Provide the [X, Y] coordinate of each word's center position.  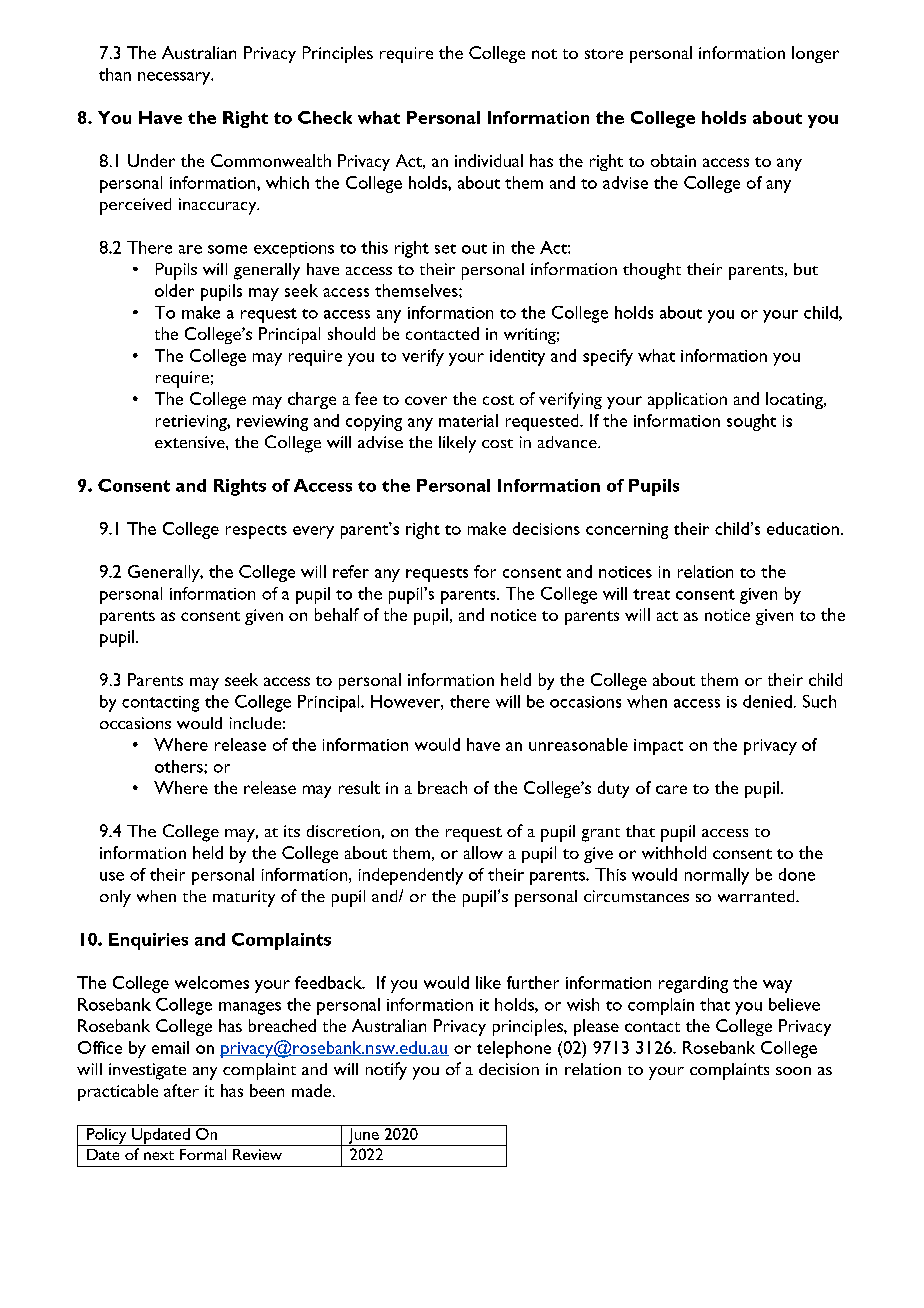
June [363, 1137]
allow [483, 852]
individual [489, 160]
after [181, 1090]
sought [751, 422]
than [115, 74]
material [468, 420]
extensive [191, 442]
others [180, 766]
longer [815, 54]
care [671, 789]
